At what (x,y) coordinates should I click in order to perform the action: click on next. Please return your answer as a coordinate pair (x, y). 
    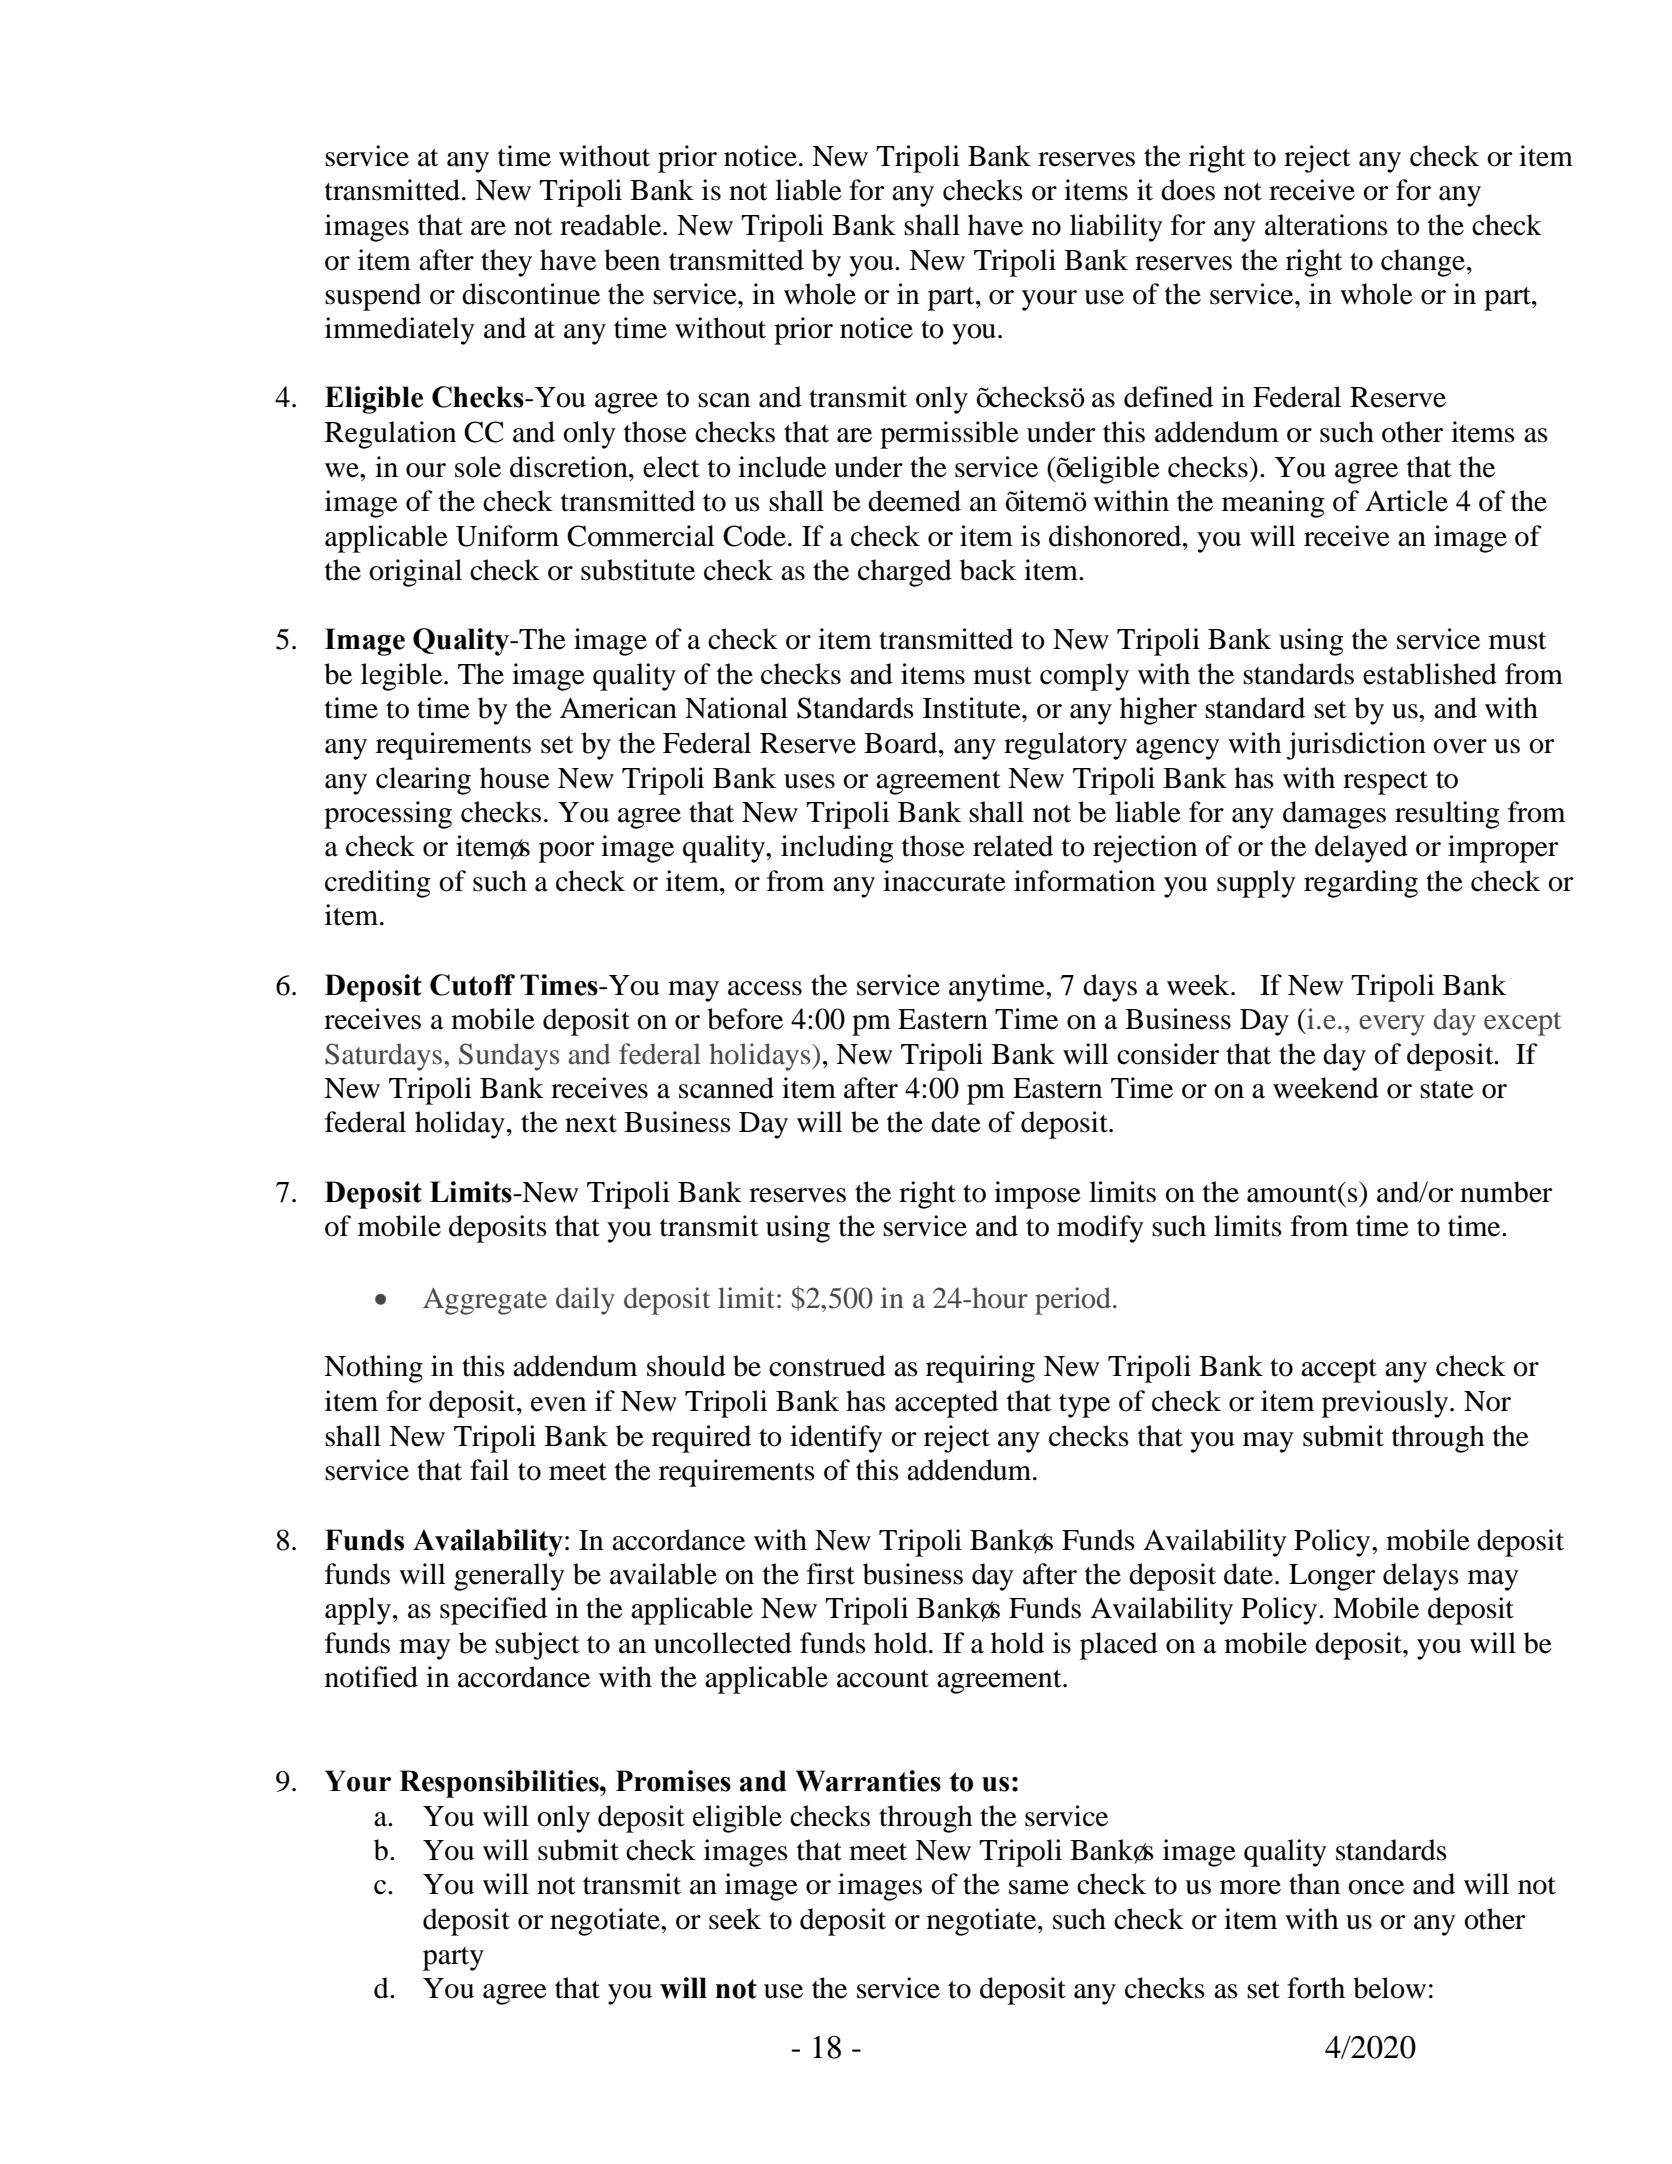
    Looking at the image, I should click on (591, 1124).
